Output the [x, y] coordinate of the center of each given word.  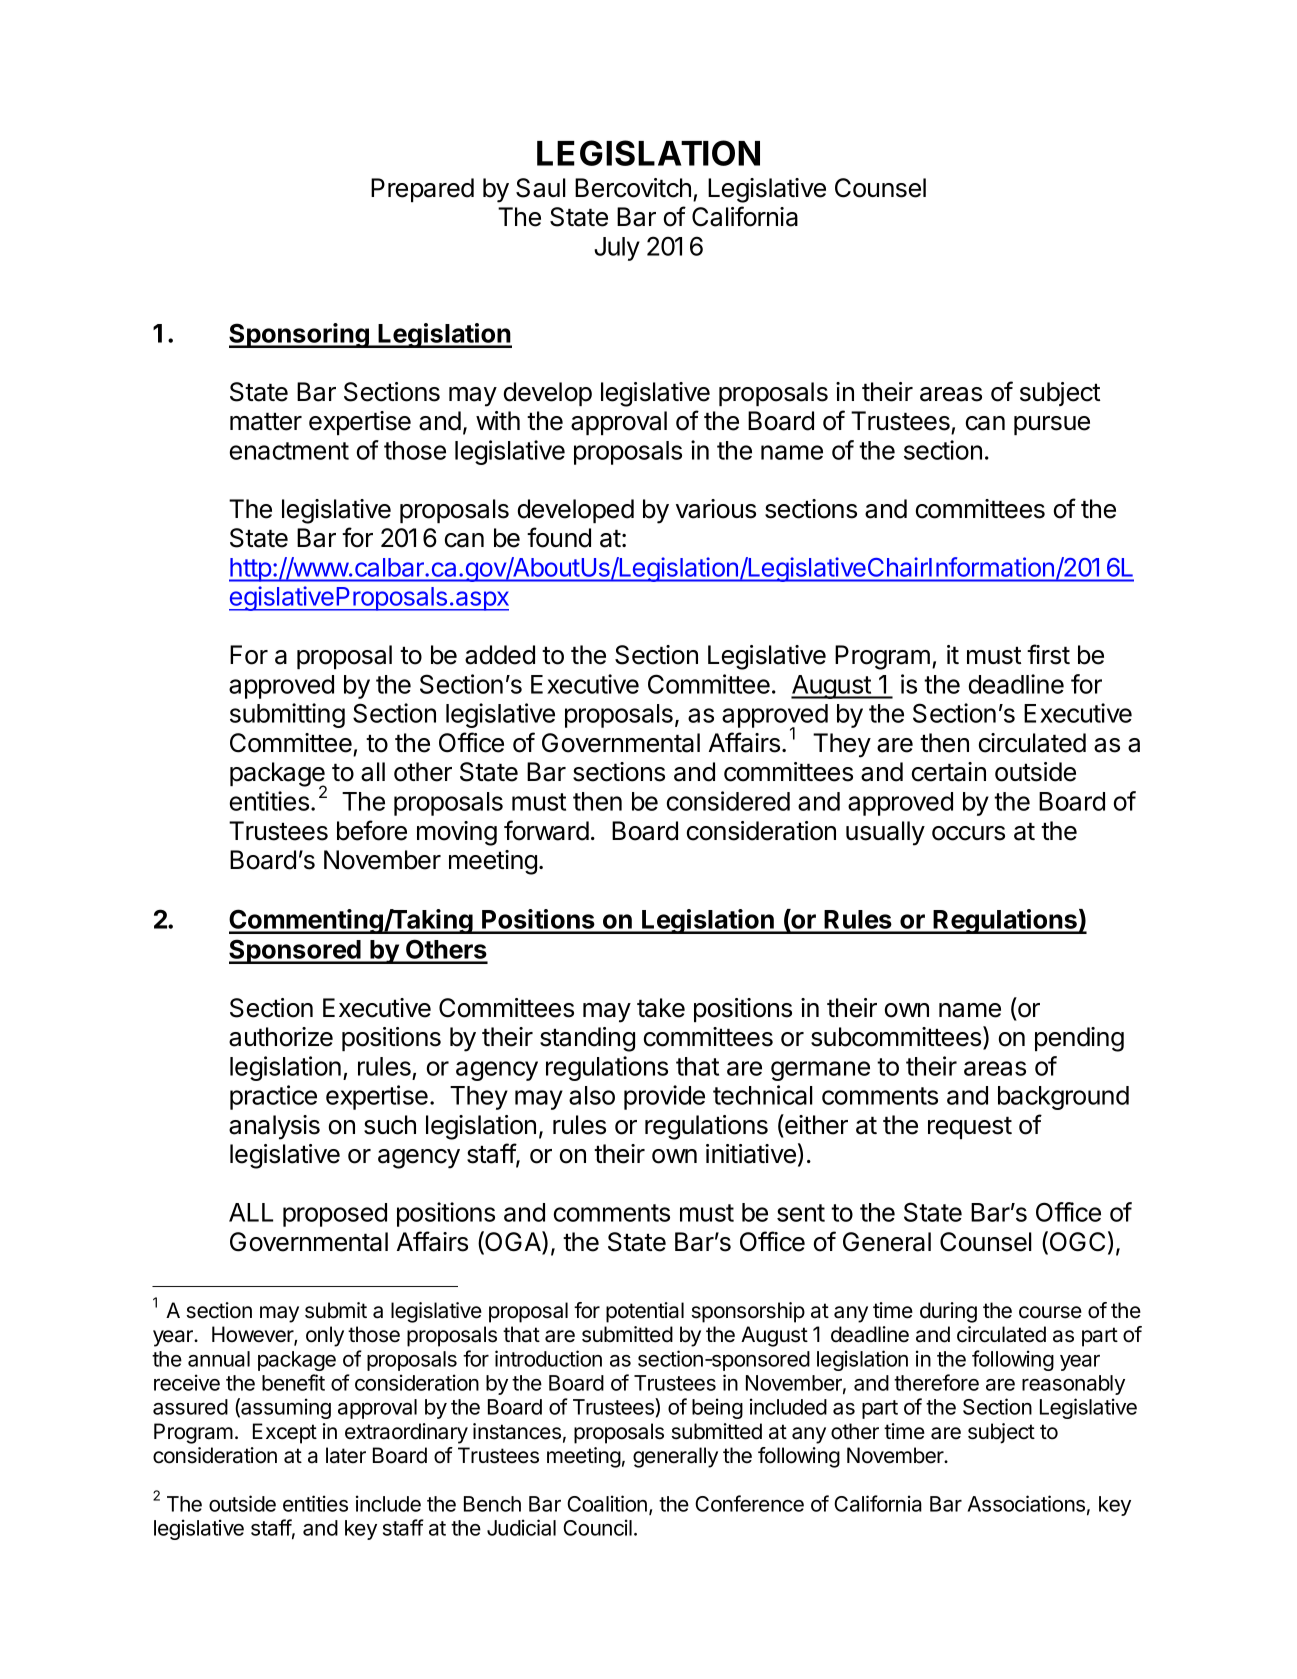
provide [664, 1097]
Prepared [422, 190]
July [617, 249]
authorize [281, 1037]
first [1048, 654]
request [970, 1127]
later [346, 1455]
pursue [1052, 425]
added [500, 655]
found [559, 537]
